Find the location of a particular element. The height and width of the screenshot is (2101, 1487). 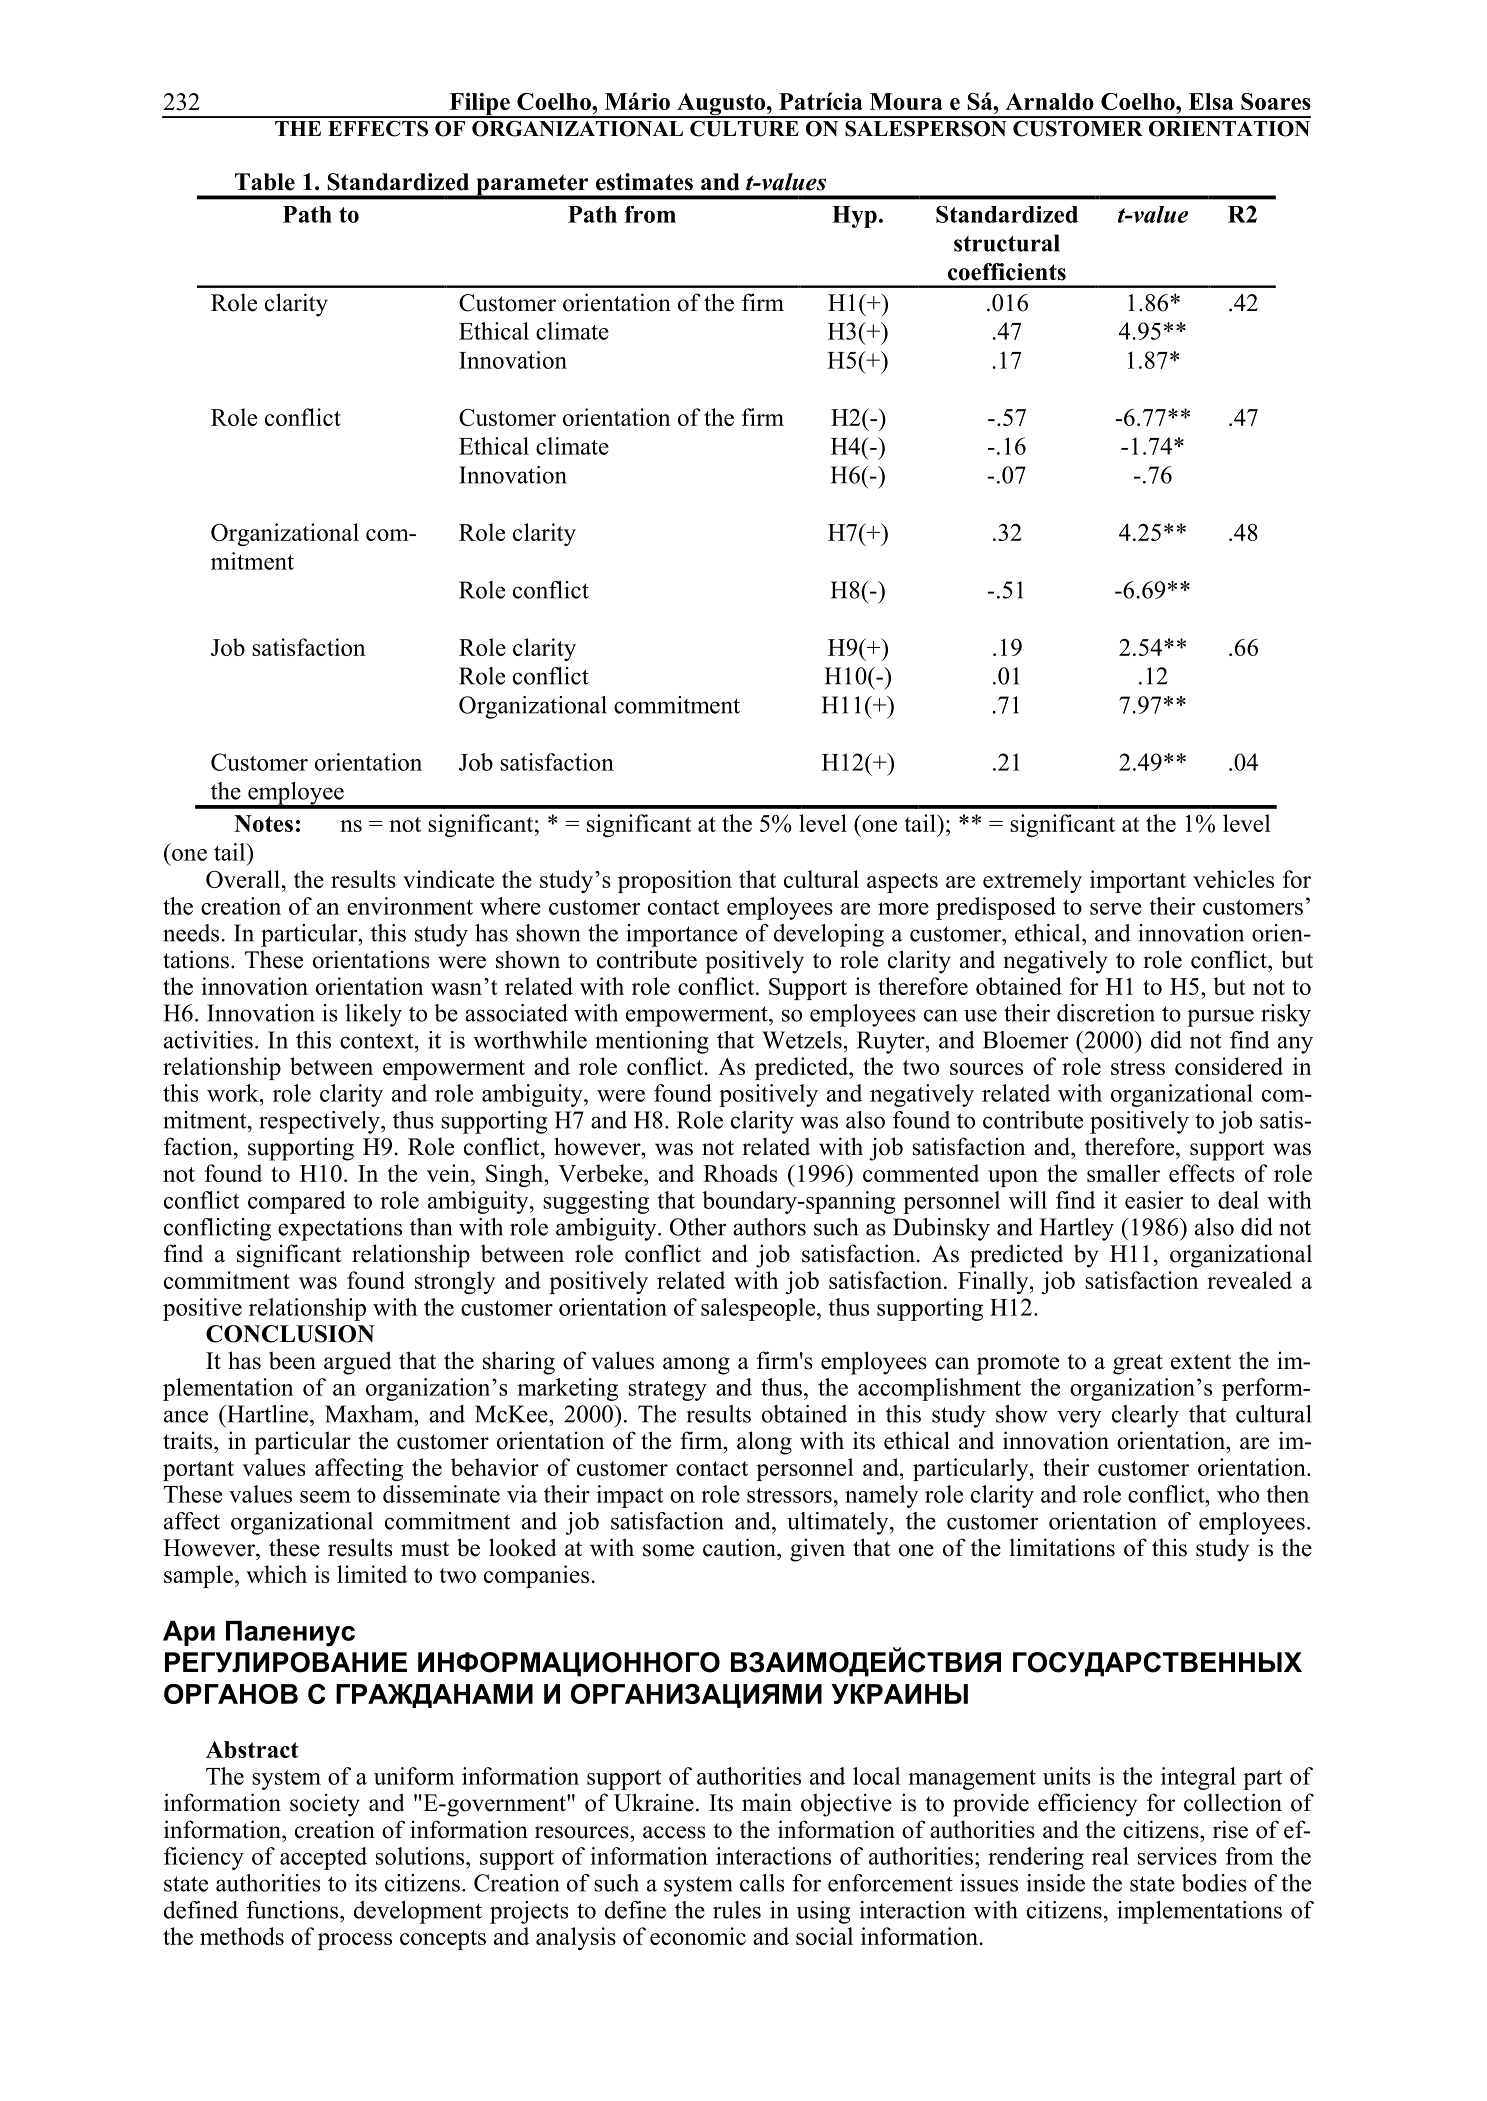

accepted is located at coordinates (323, 1858).
